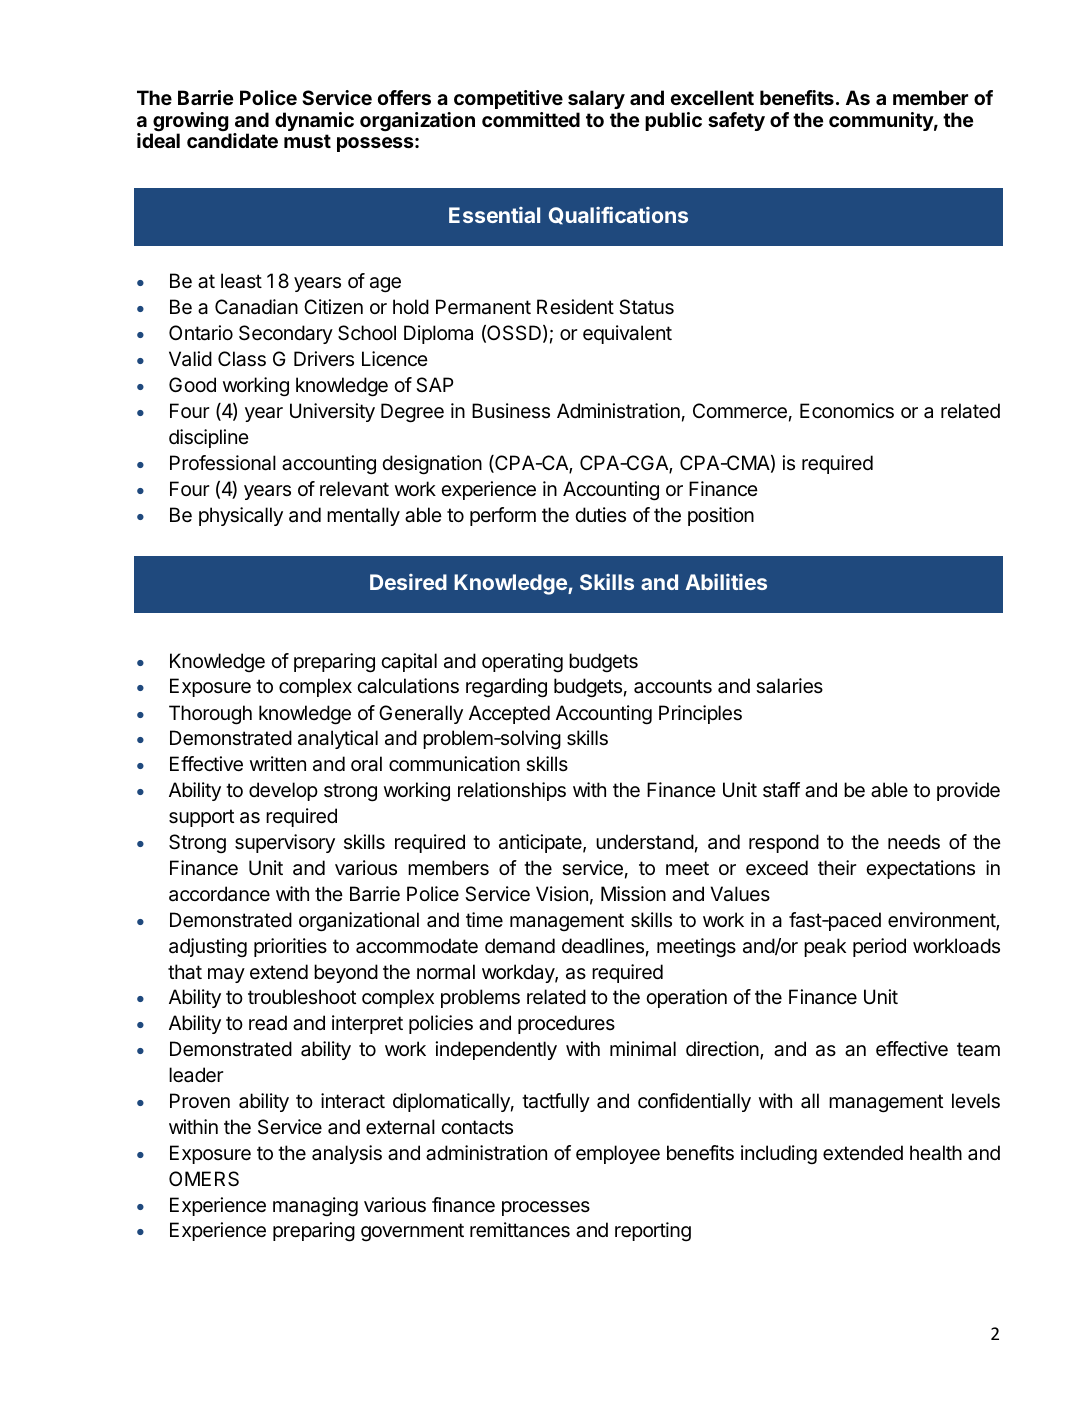  Describe the element at coordinates (531, 119) in the screenshot. I see `committed` at that location.
